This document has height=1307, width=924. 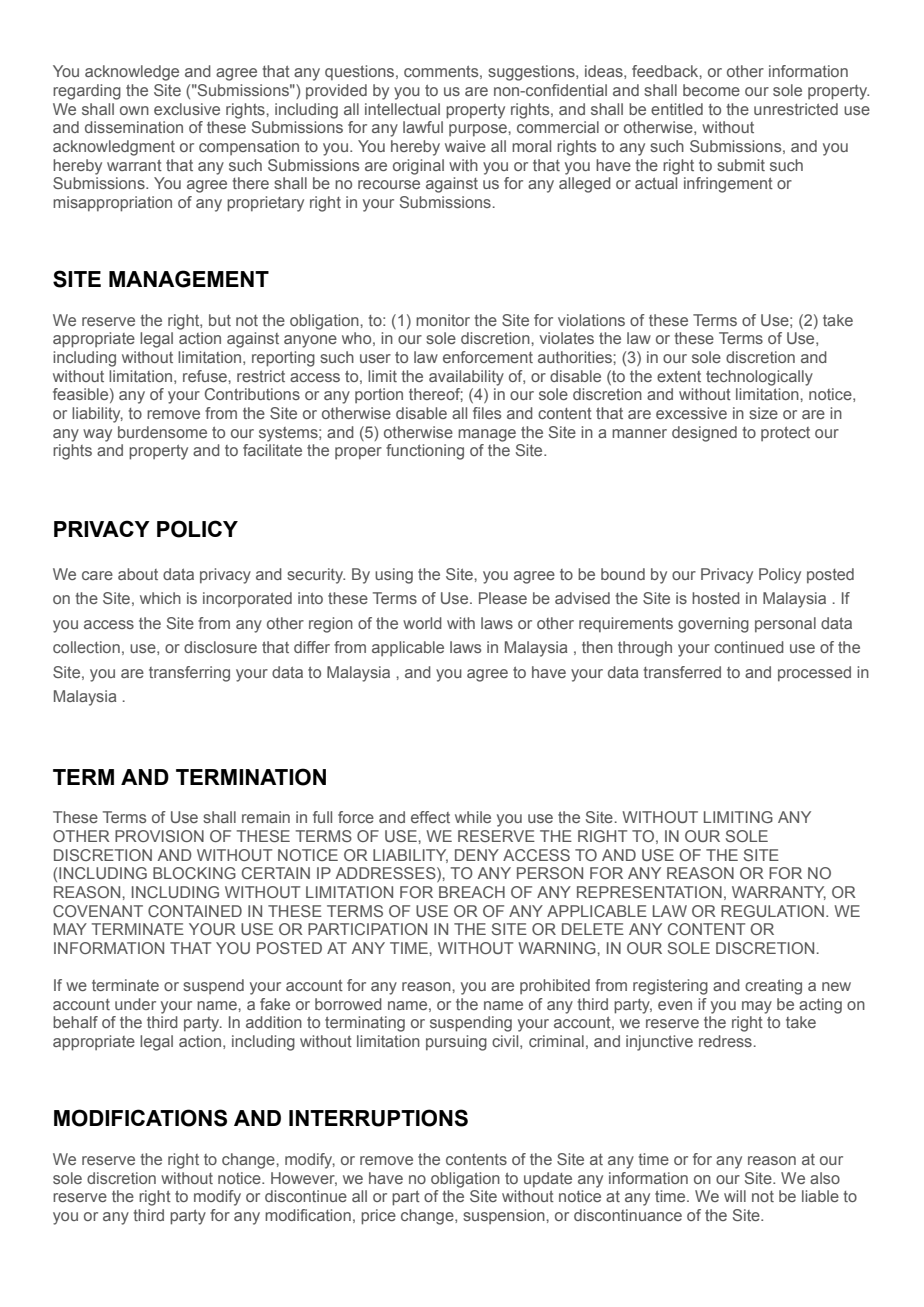 I want to click on become, so click(x=711, y=90).
